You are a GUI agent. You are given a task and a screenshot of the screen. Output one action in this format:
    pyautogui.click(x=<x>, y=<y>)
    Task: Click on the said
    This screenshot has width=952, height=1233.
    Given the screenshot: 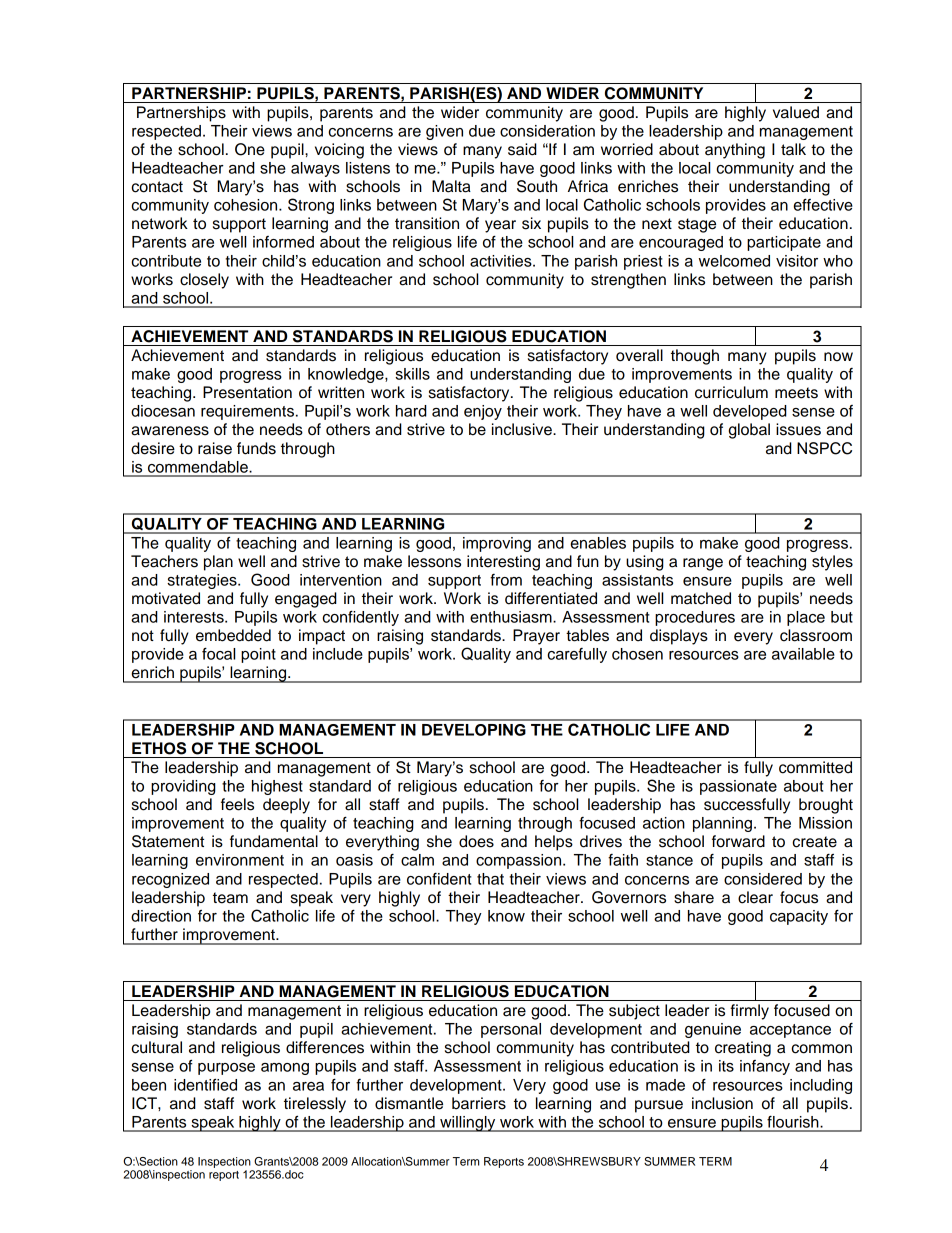 What is the action you would take?
    pyautogui.click(x=522, y=149)
